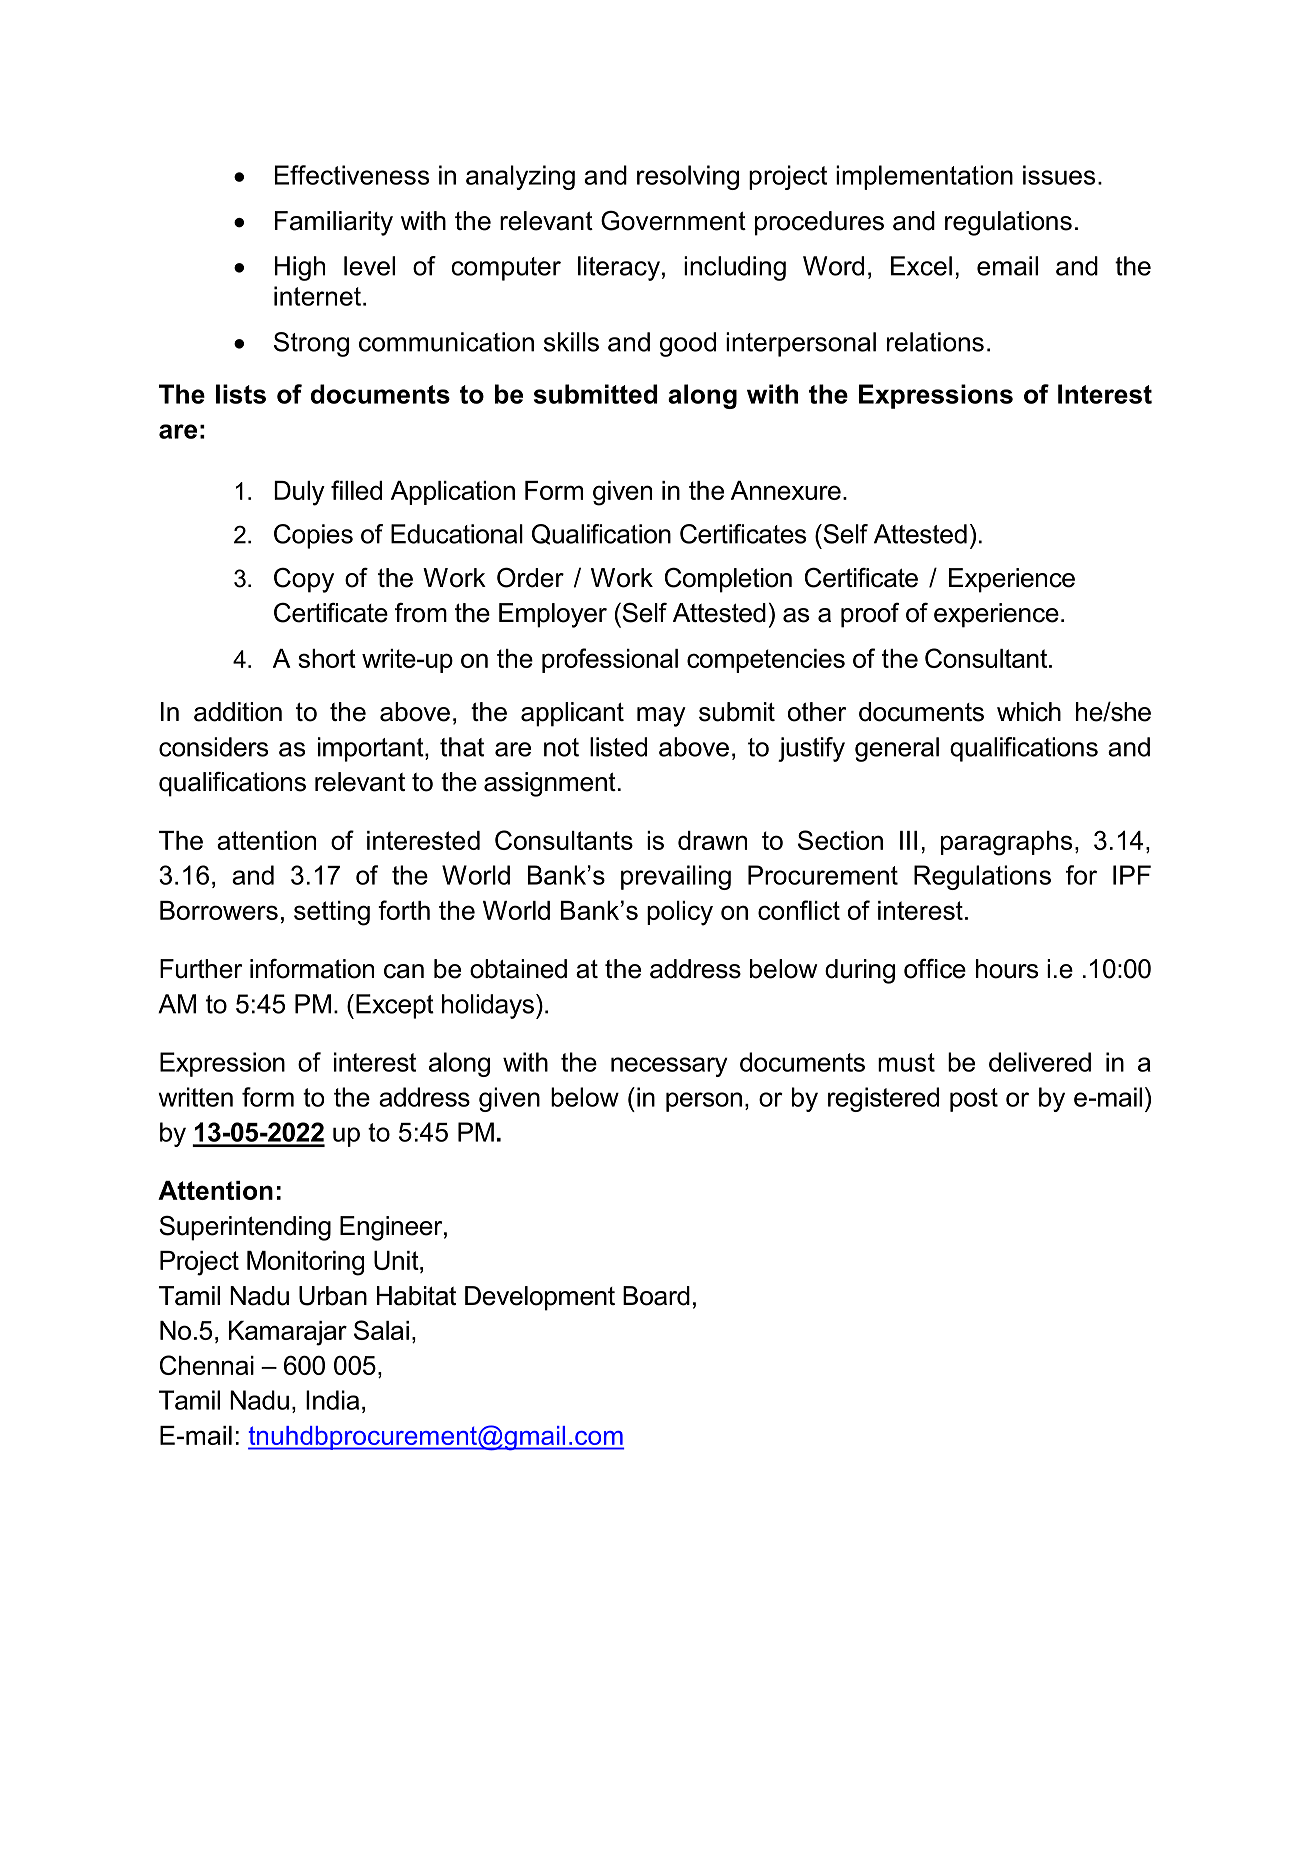 The image size is (1310, 1853). What do you see at coordinates (924, 177) in the image?
I see `implementation` at bounding box center [924, 177].
